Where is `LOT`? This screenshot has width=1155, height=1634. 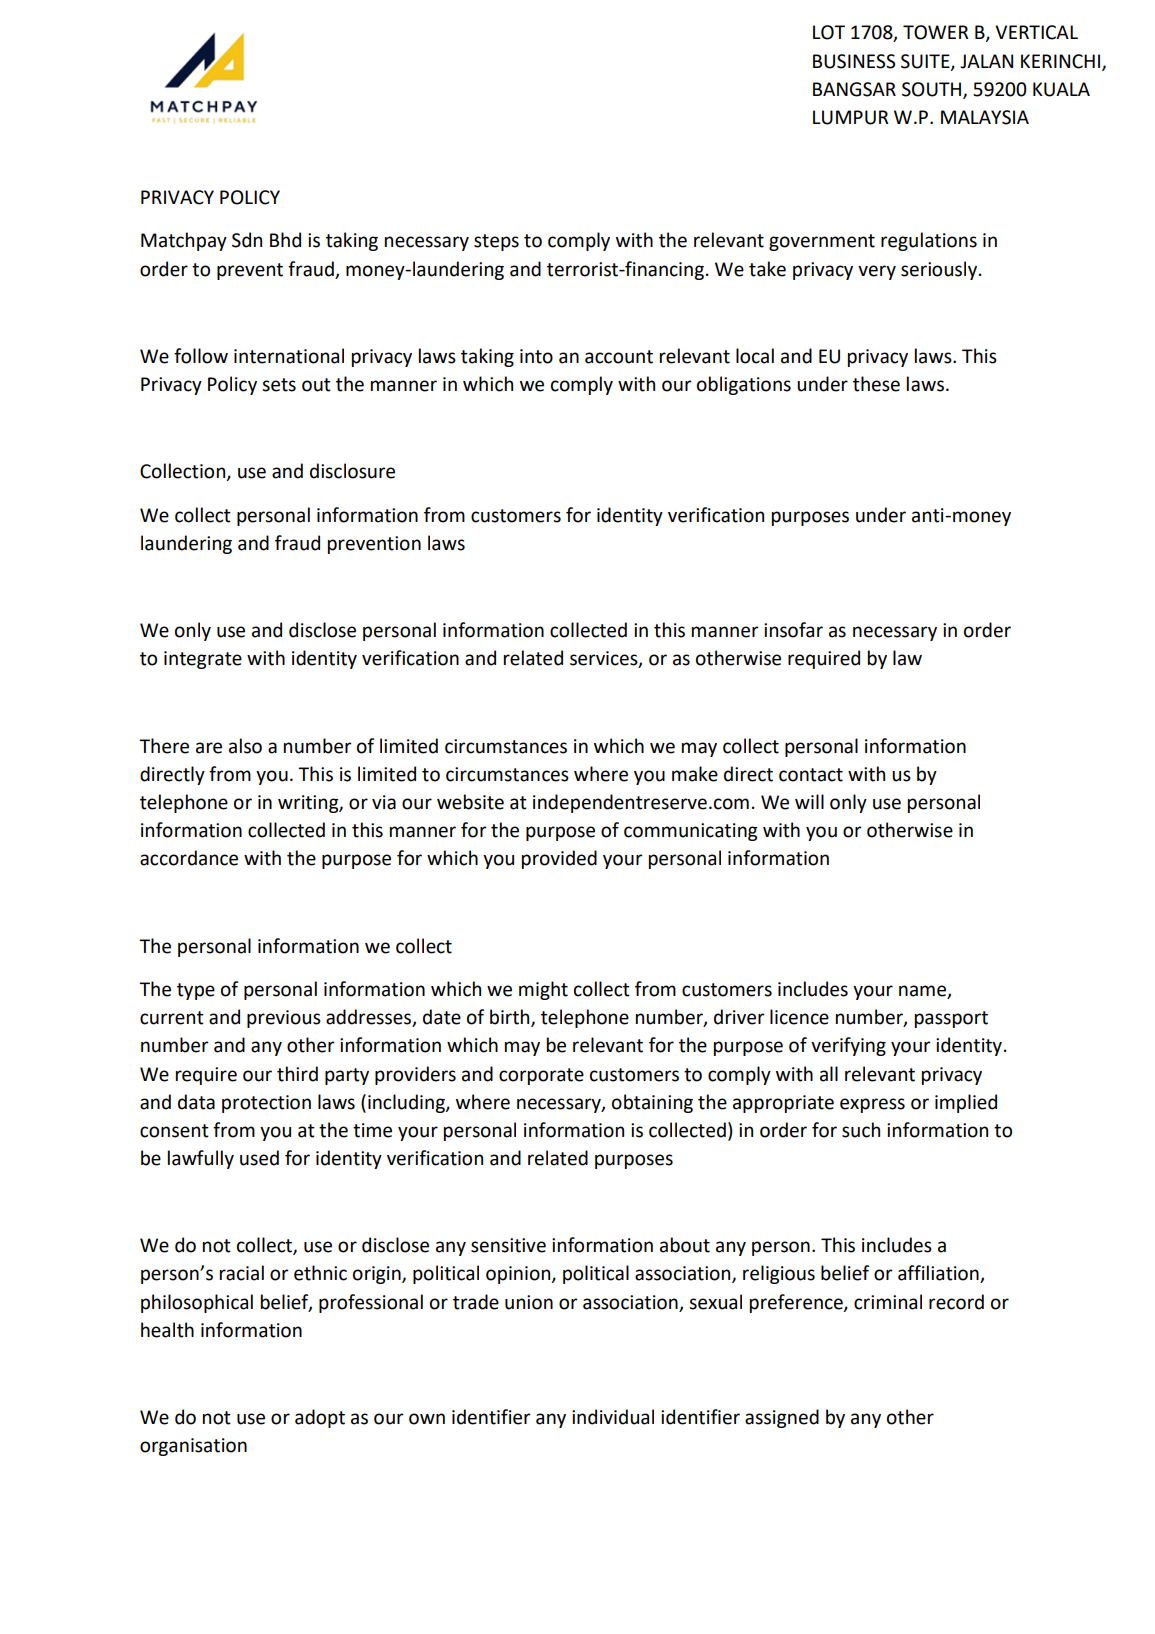
LOT is located at coordinates (829, 32).
